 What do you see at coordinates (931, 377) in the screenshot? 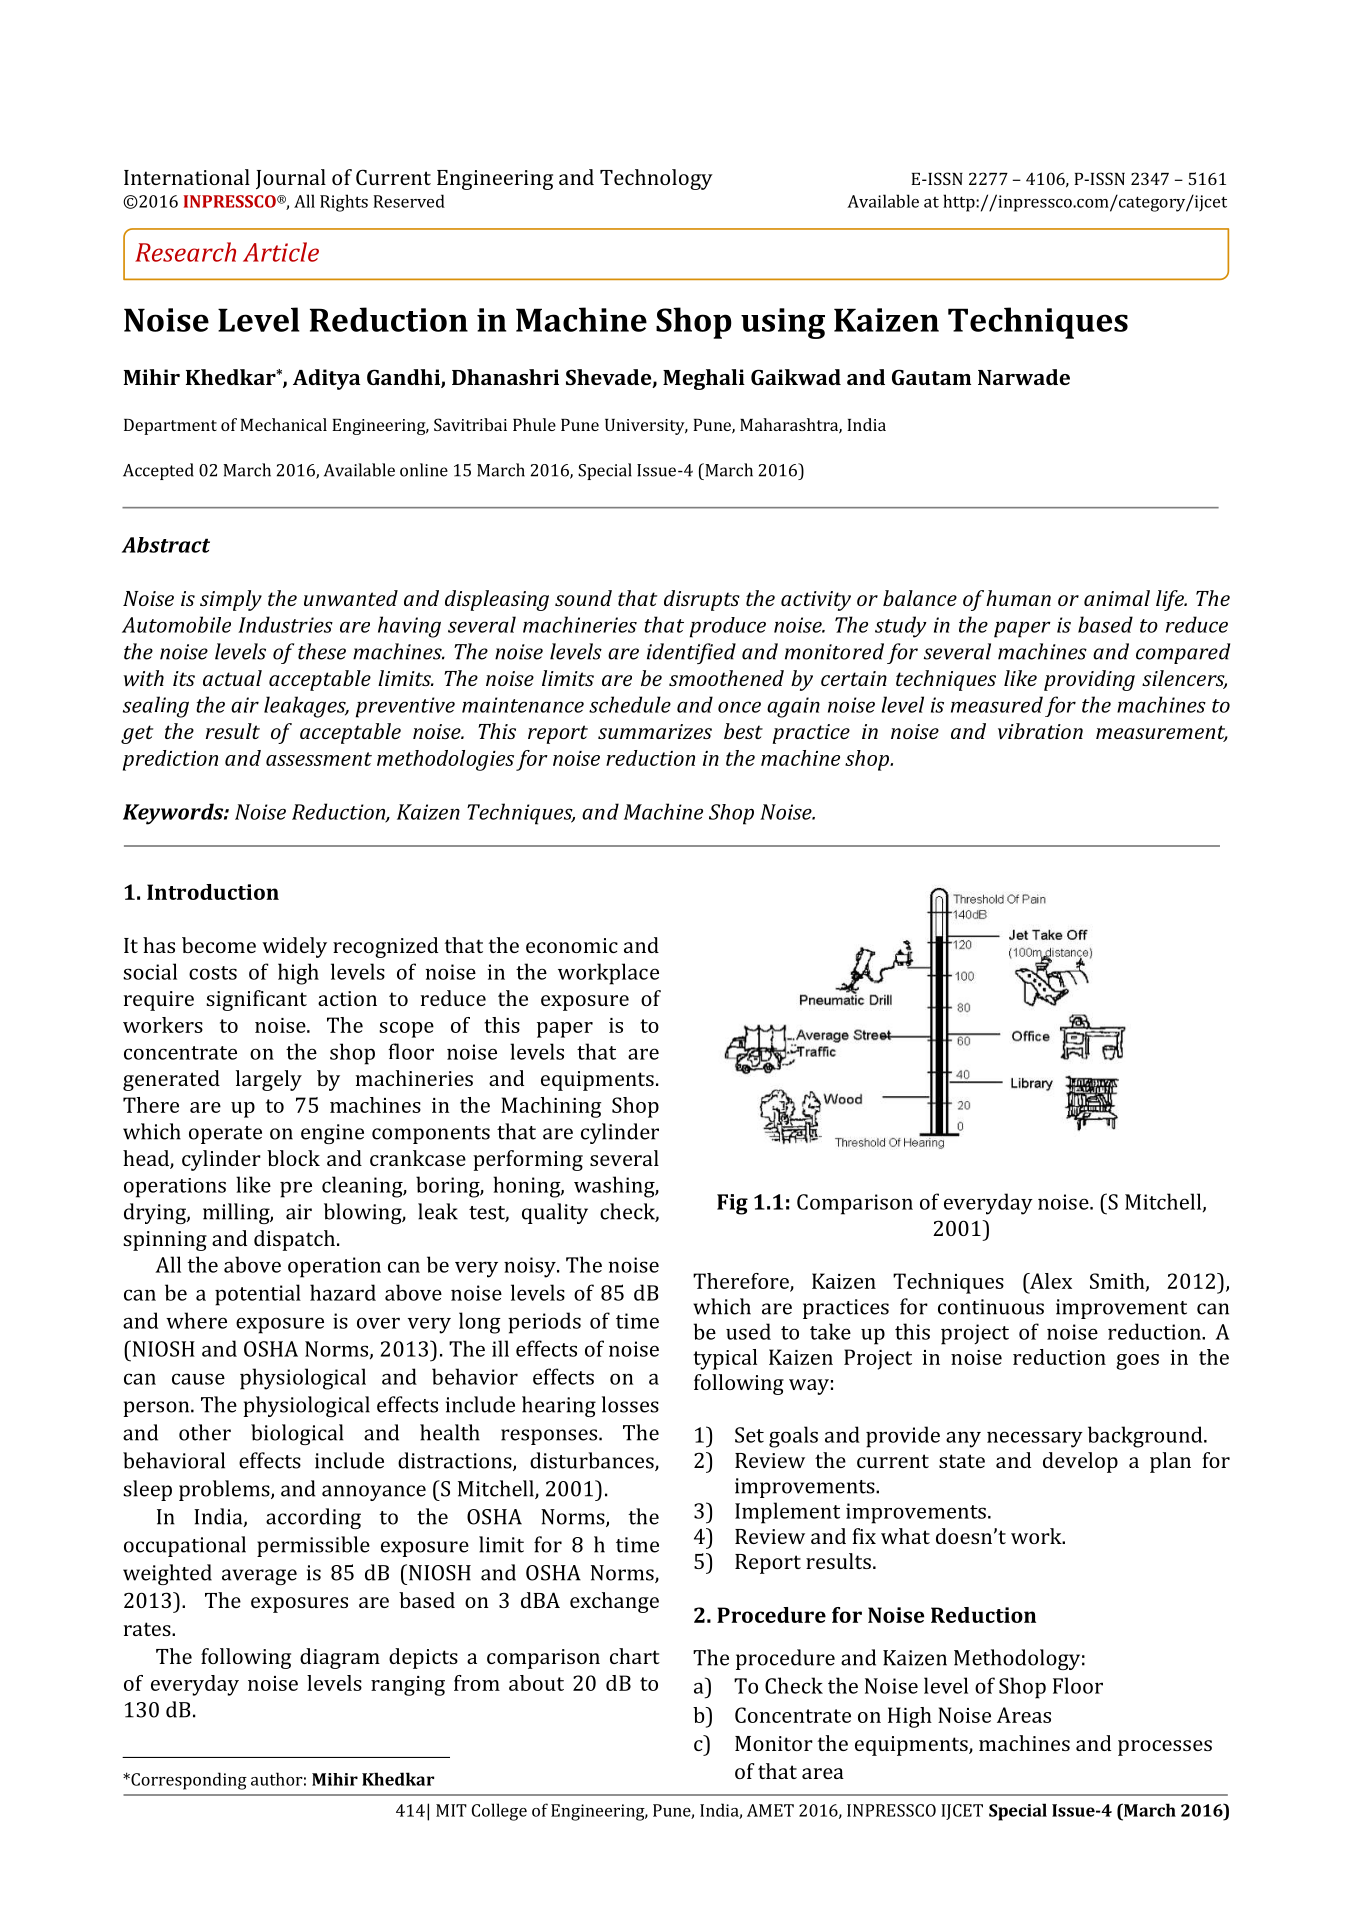
I see `Gautam` at bounding box center [931, 377].
